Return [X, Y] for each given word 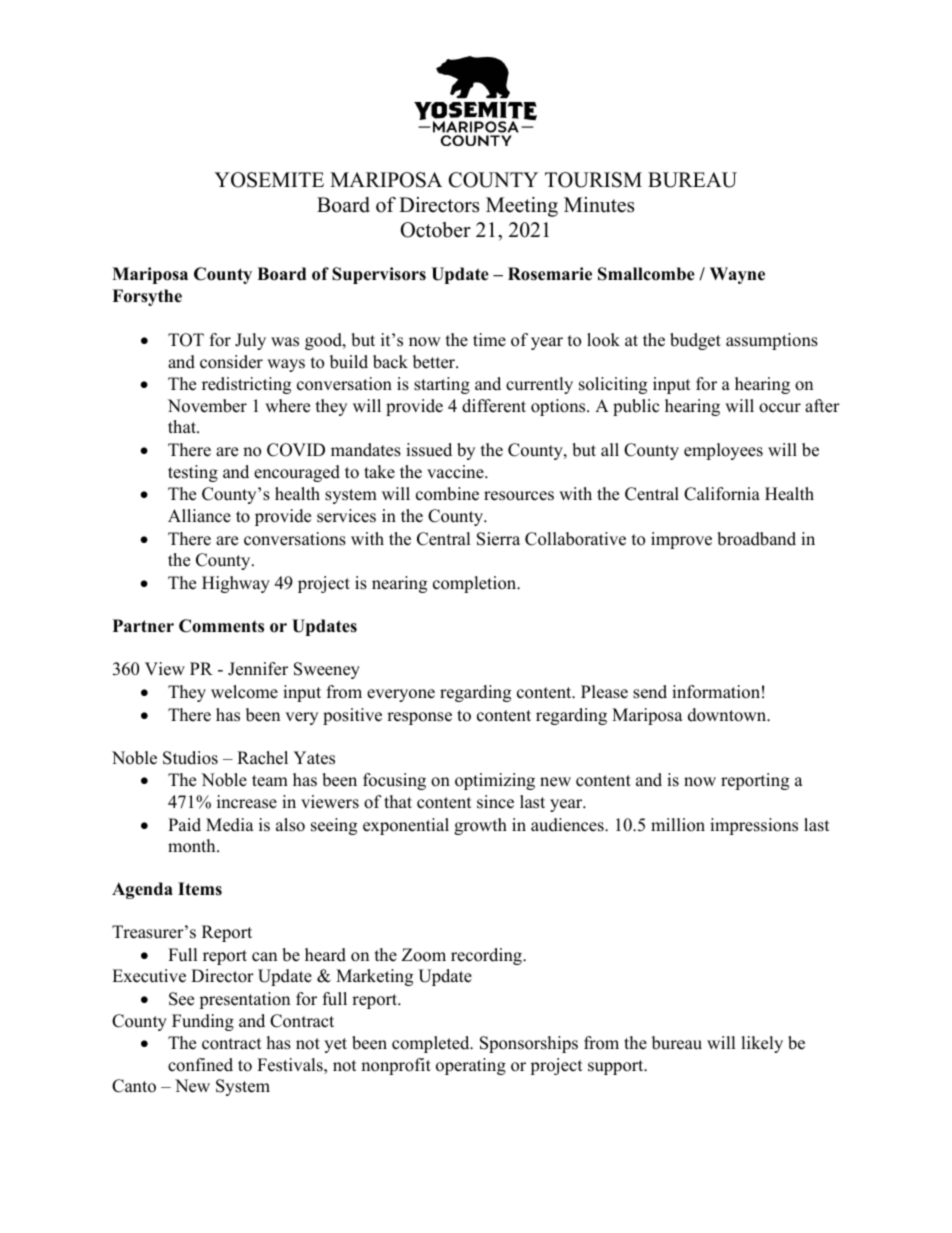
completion [476, 584]
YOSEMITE [269, 180]
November [207, 406]
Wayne [737, 275]
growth [480, 826]
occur [780, 408]
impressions [754, 826]
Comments [221, 626]
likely [762, 1044]
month [193, 846]
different [494, 406]
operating [471, 1066]
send [650, 692]
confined [200, 1065]
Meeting [522, 207]
